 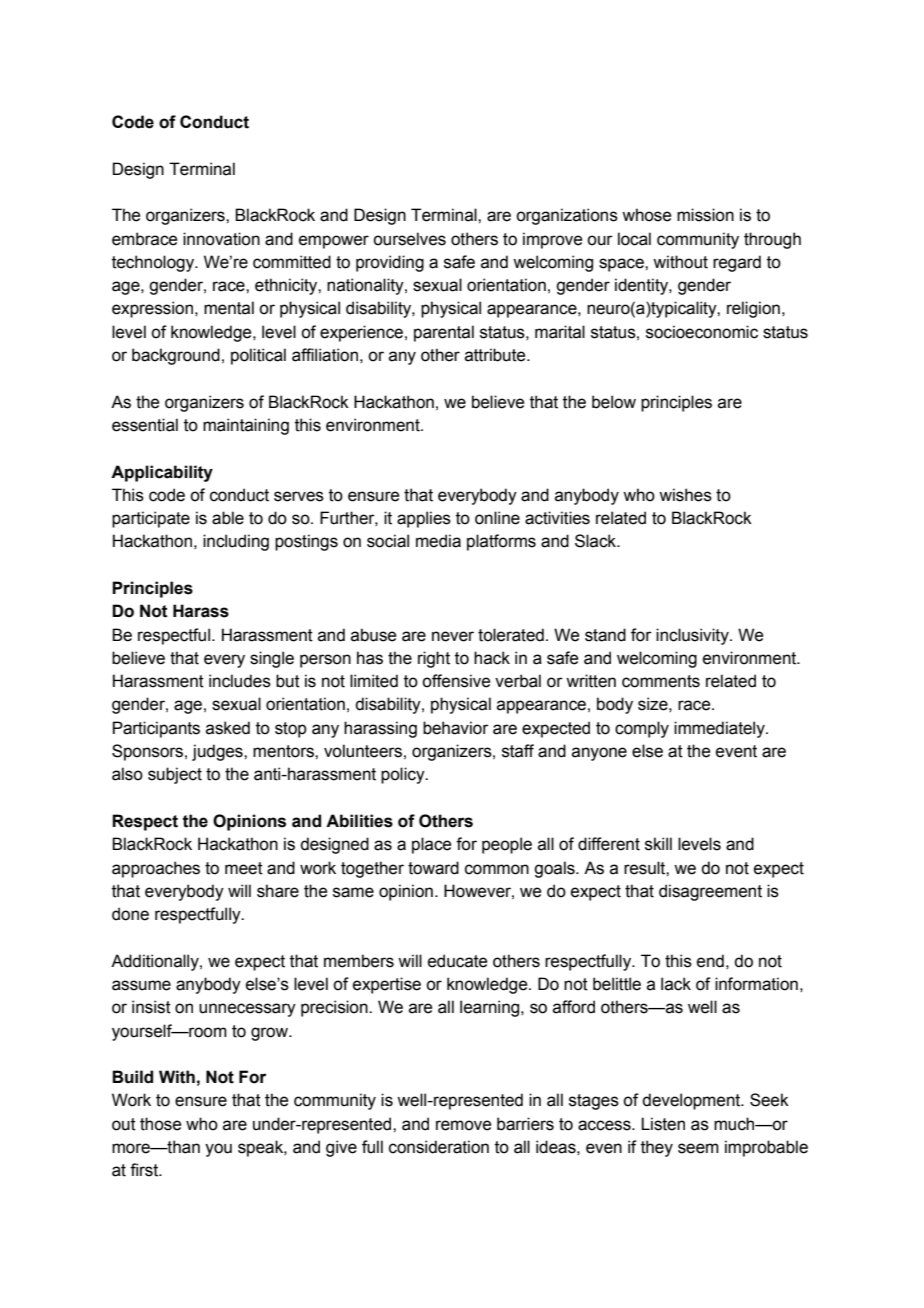 What do you see at coordinates (236, 542) in the screenshot?
I see `including` at bounding box center [236, 542].
